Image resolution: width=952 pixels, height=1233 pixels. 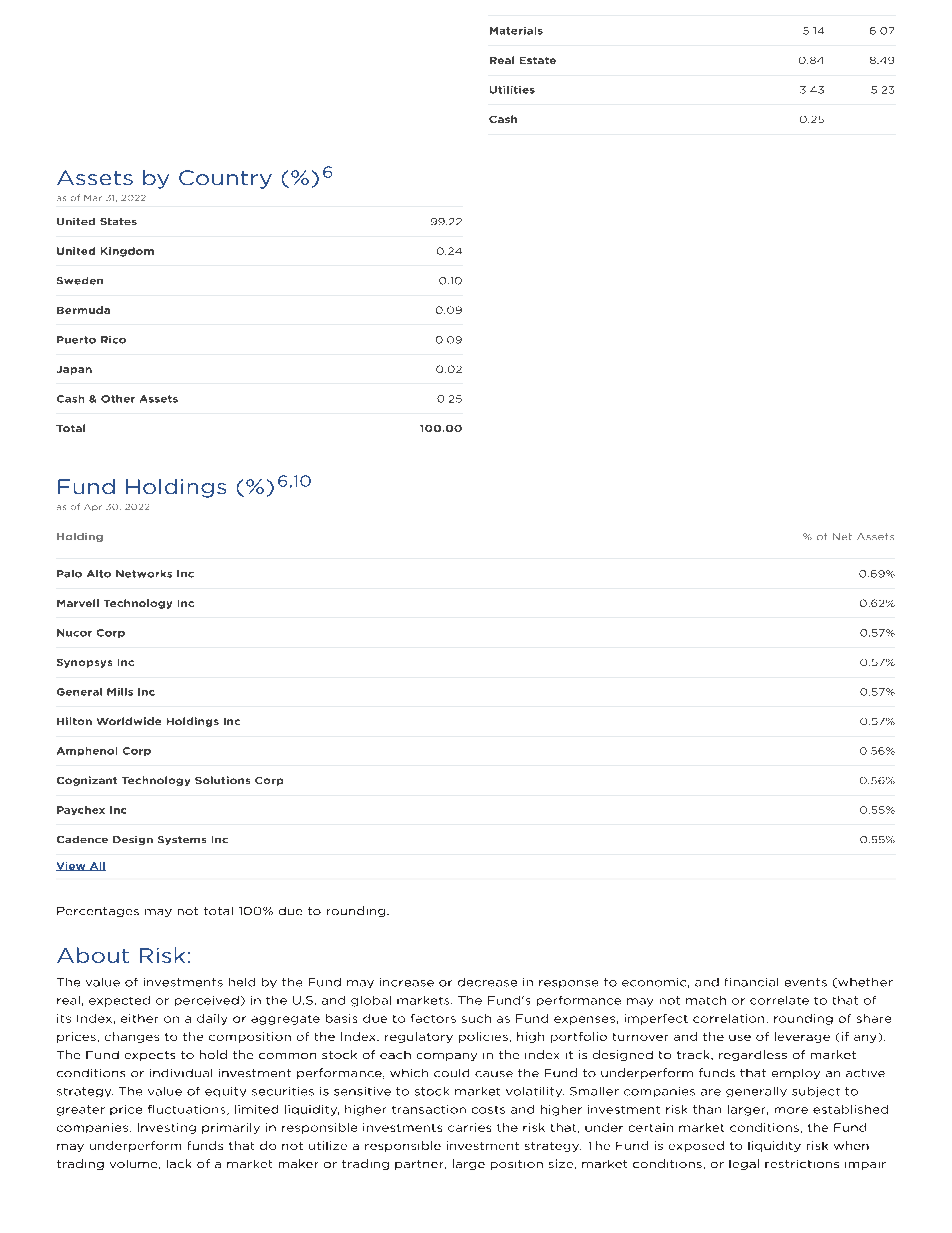 What do you see at coordinates (538, 60) in the screenshot?
I see `Estate` at bounding box center [538, 60].
